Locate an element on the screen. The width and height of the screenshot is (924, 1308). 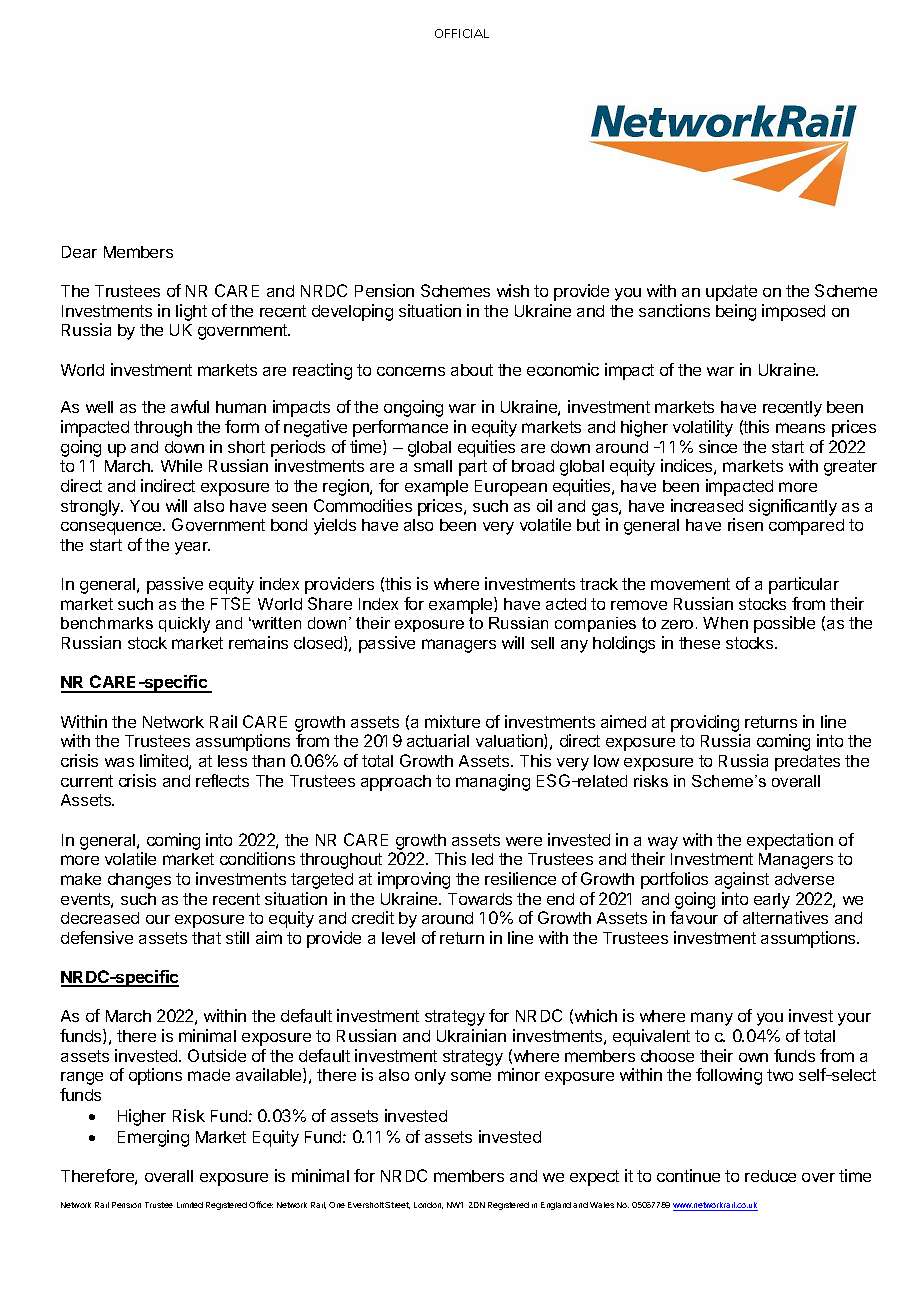
reflects is located at coordinates (222, 780).
